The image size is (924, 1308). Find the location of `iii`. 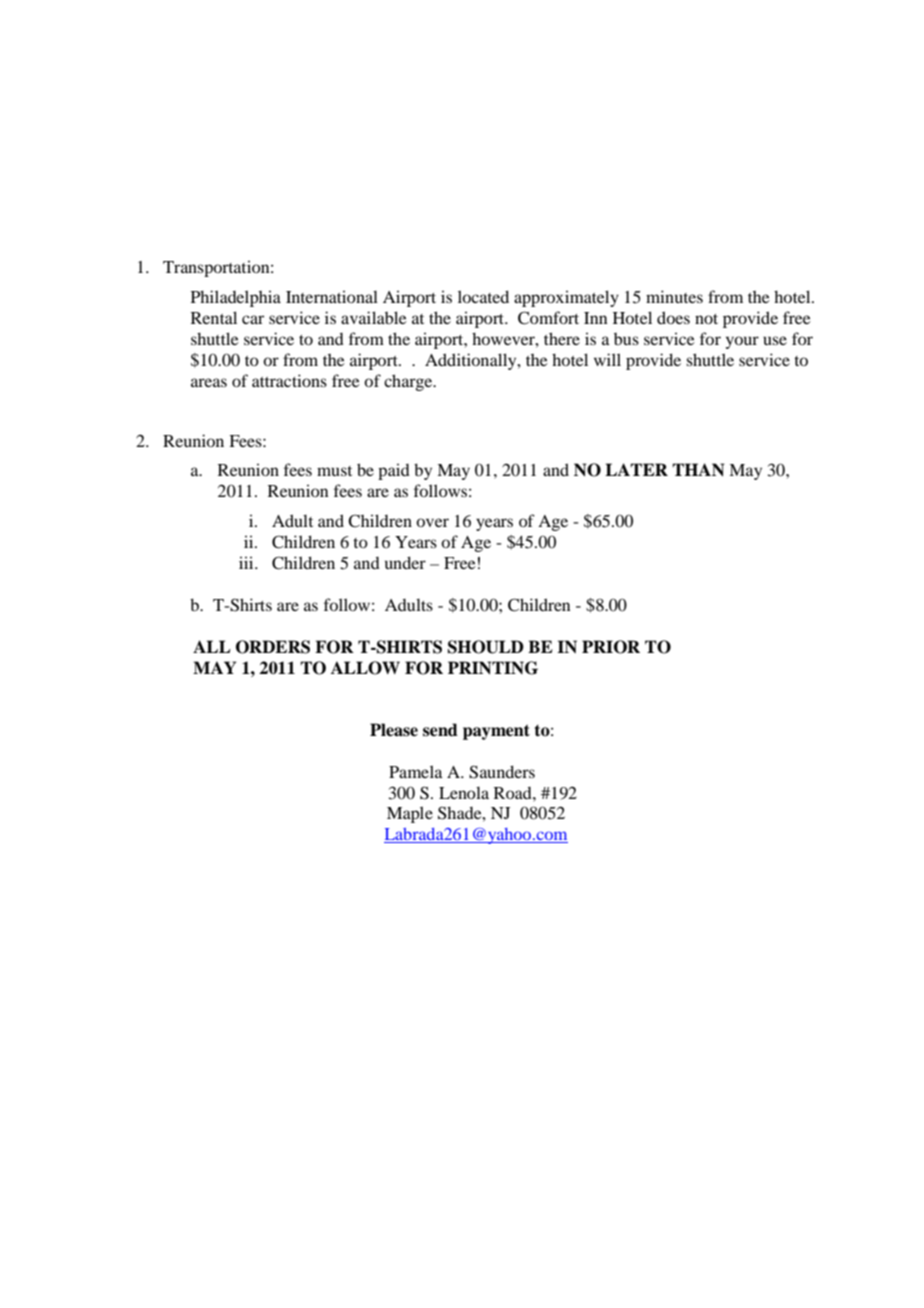

iii is located at coordinates (247, 562).
